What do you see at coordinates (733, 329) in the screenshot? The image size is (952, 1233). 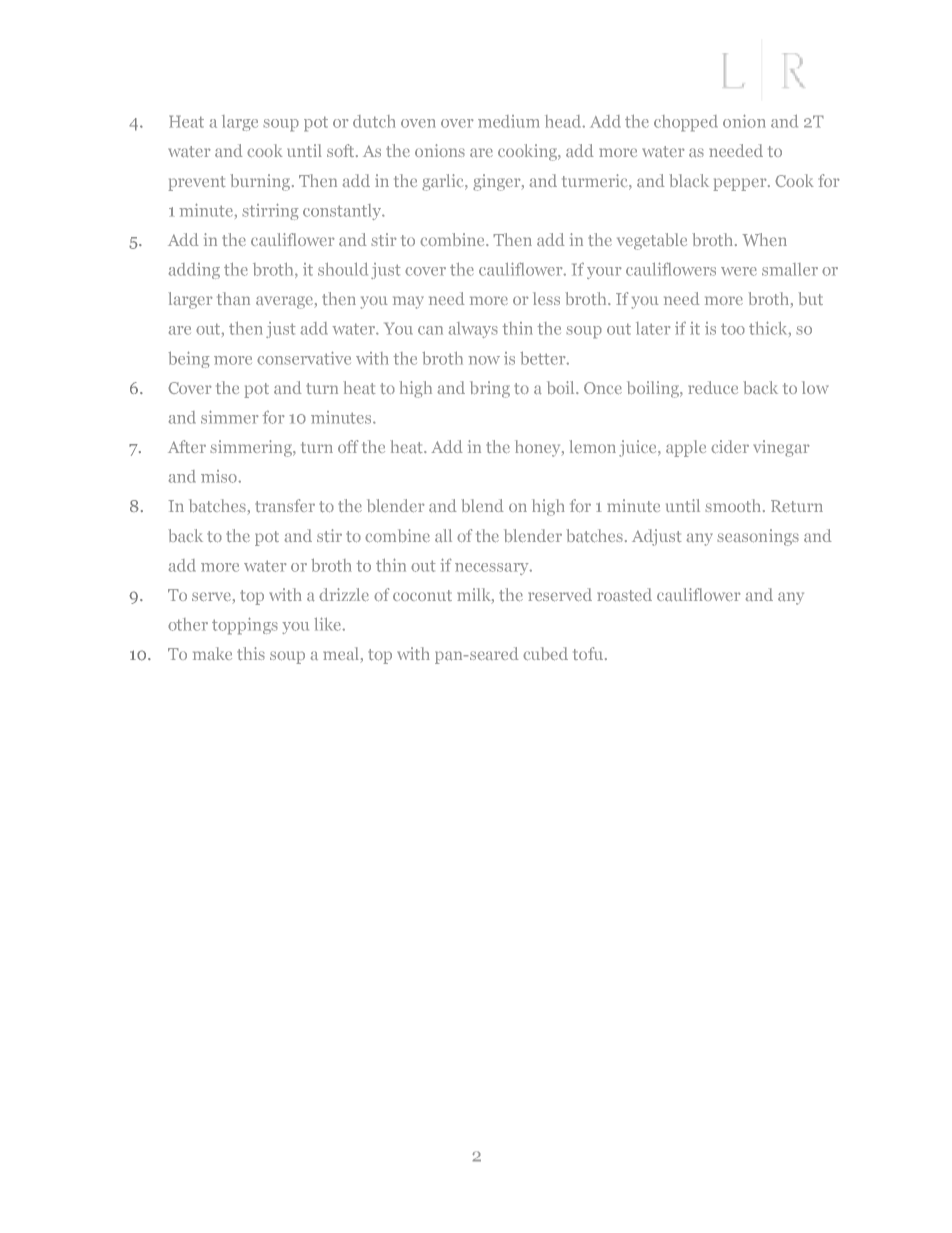 I see `too` at bounding box center [733, 329].
